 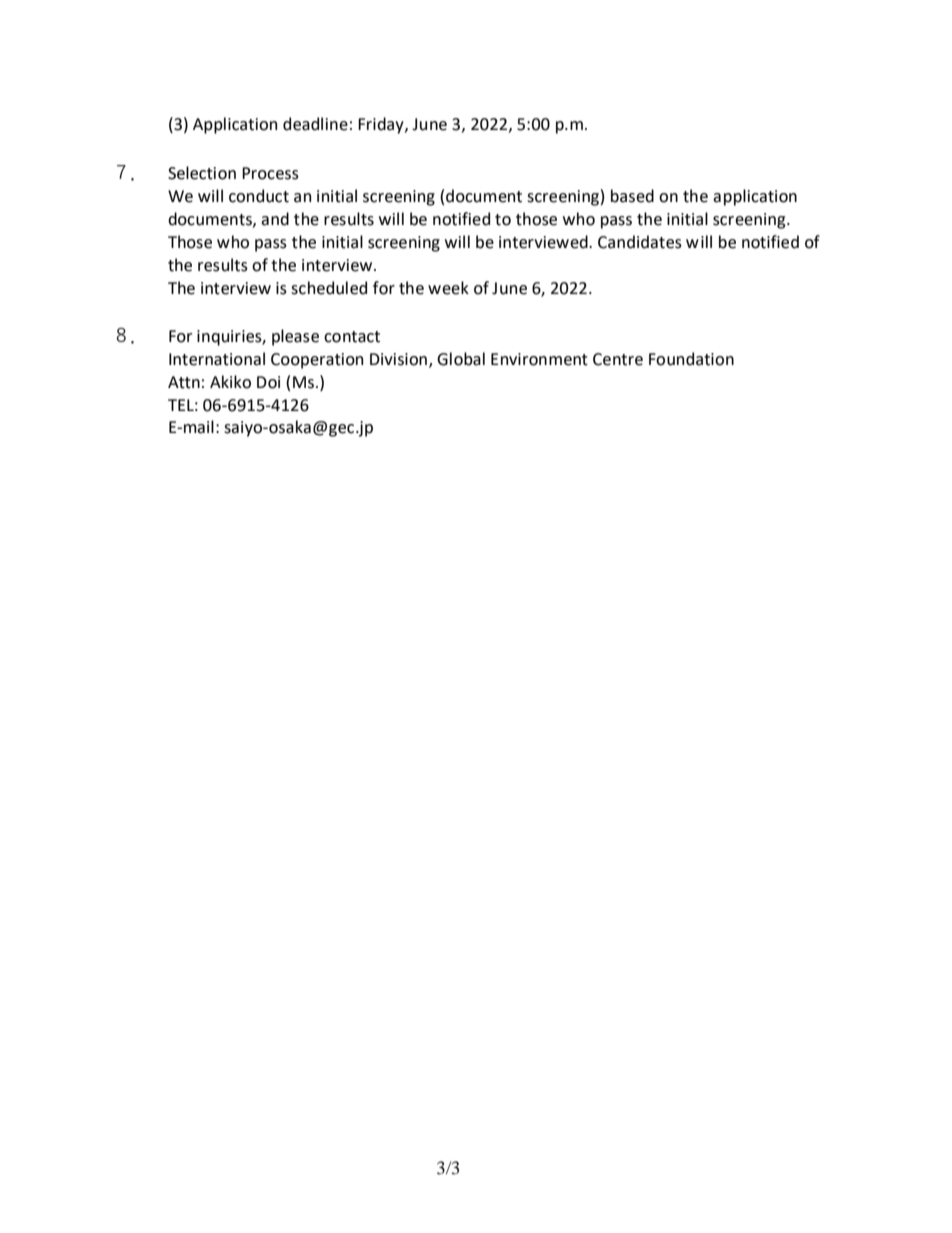 I want to click on Centre, so click(x=618, y=359).
